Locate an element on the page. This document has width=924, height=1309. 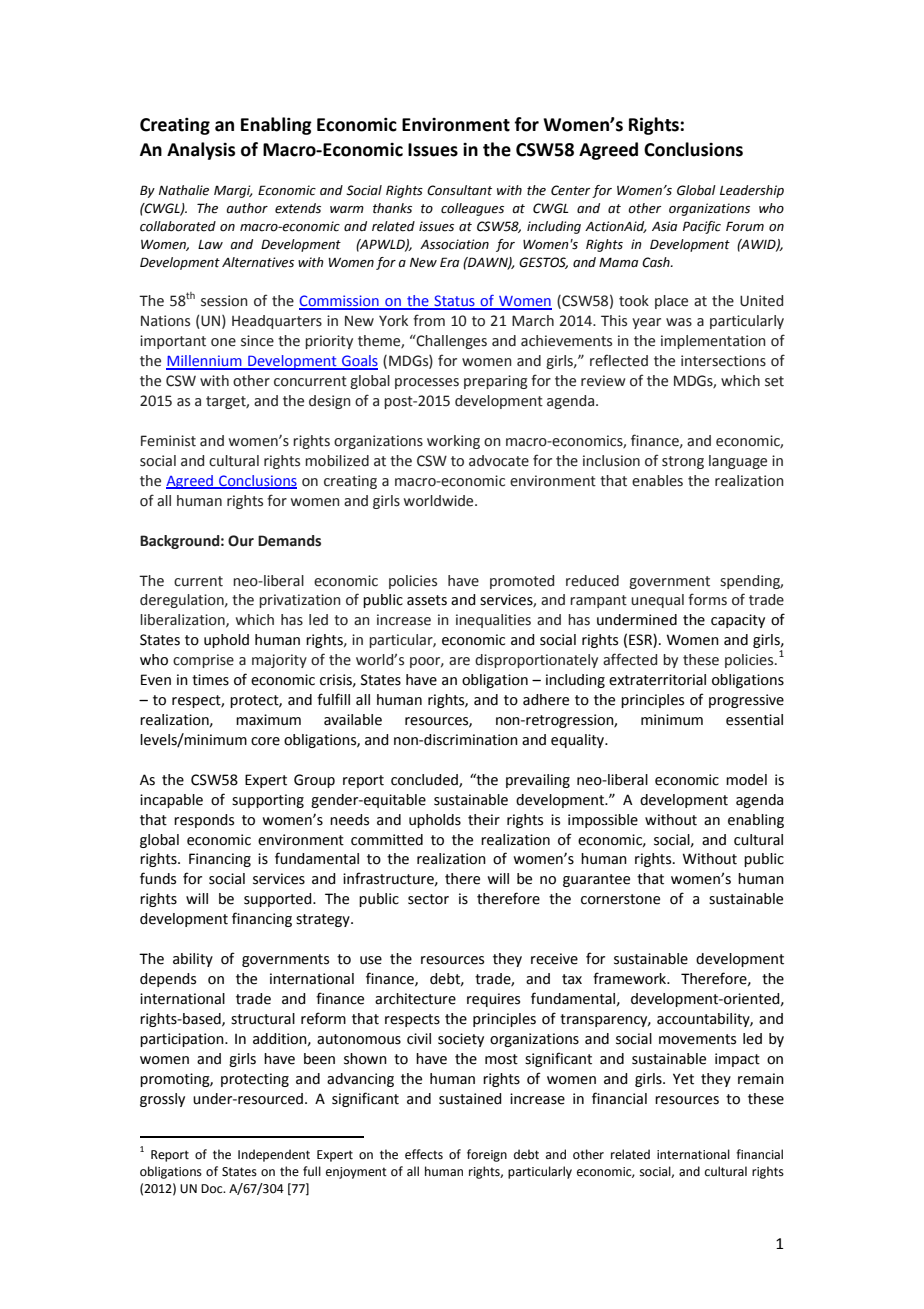
affected is located at coordinates (630, 659).
